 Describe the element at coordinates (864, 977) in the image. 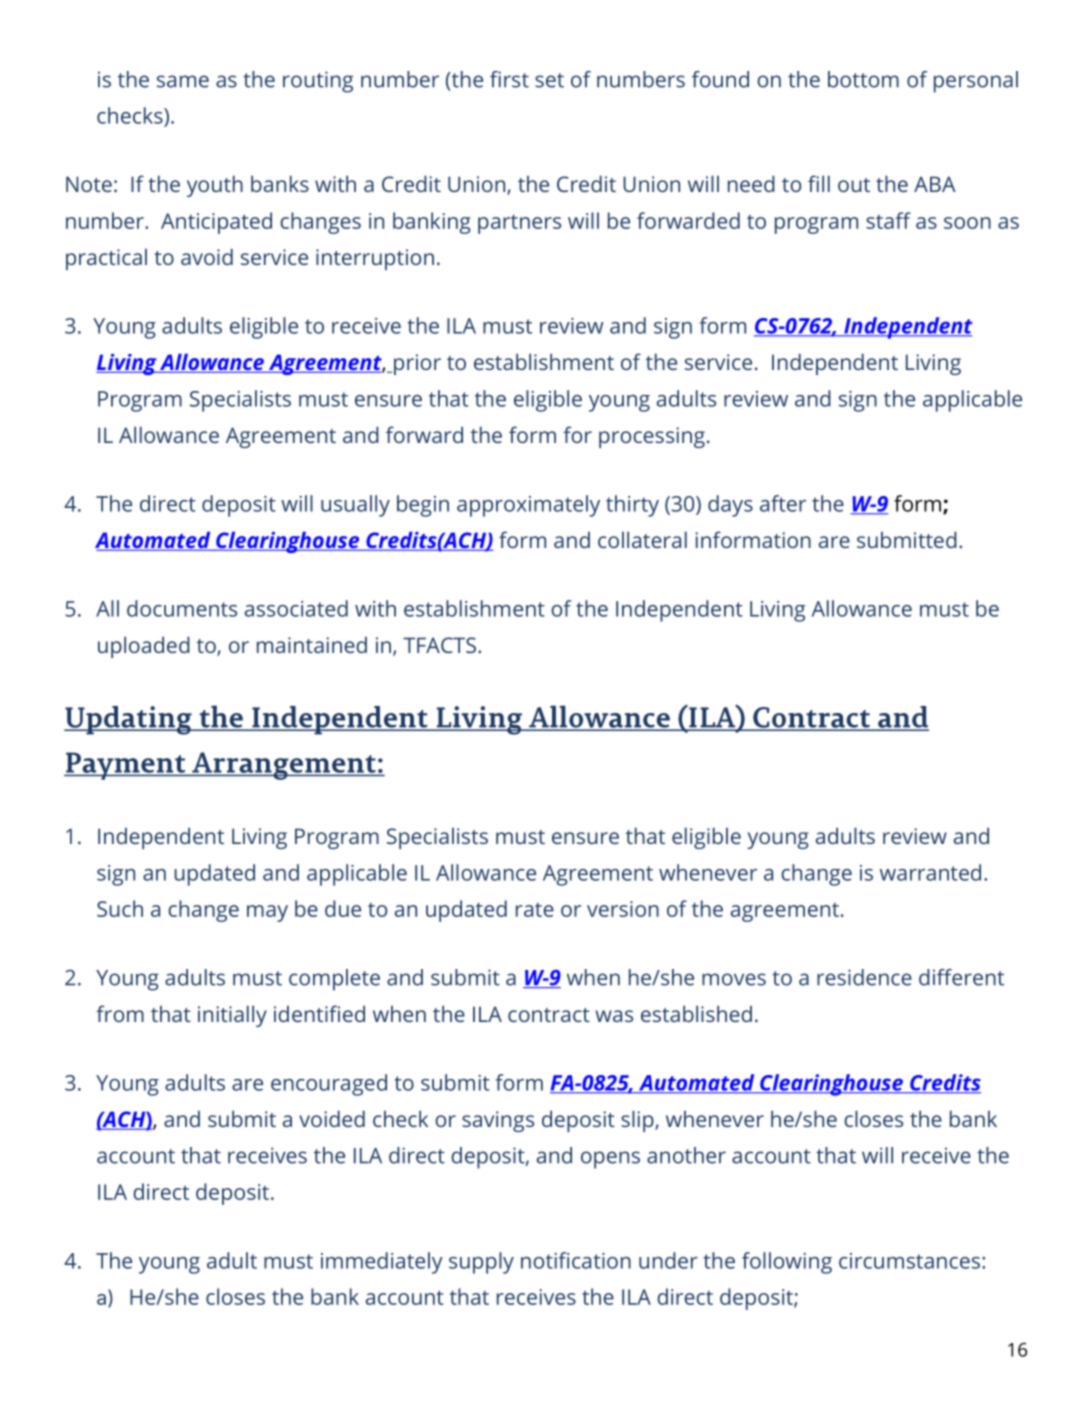

I see `residence` at that location.
